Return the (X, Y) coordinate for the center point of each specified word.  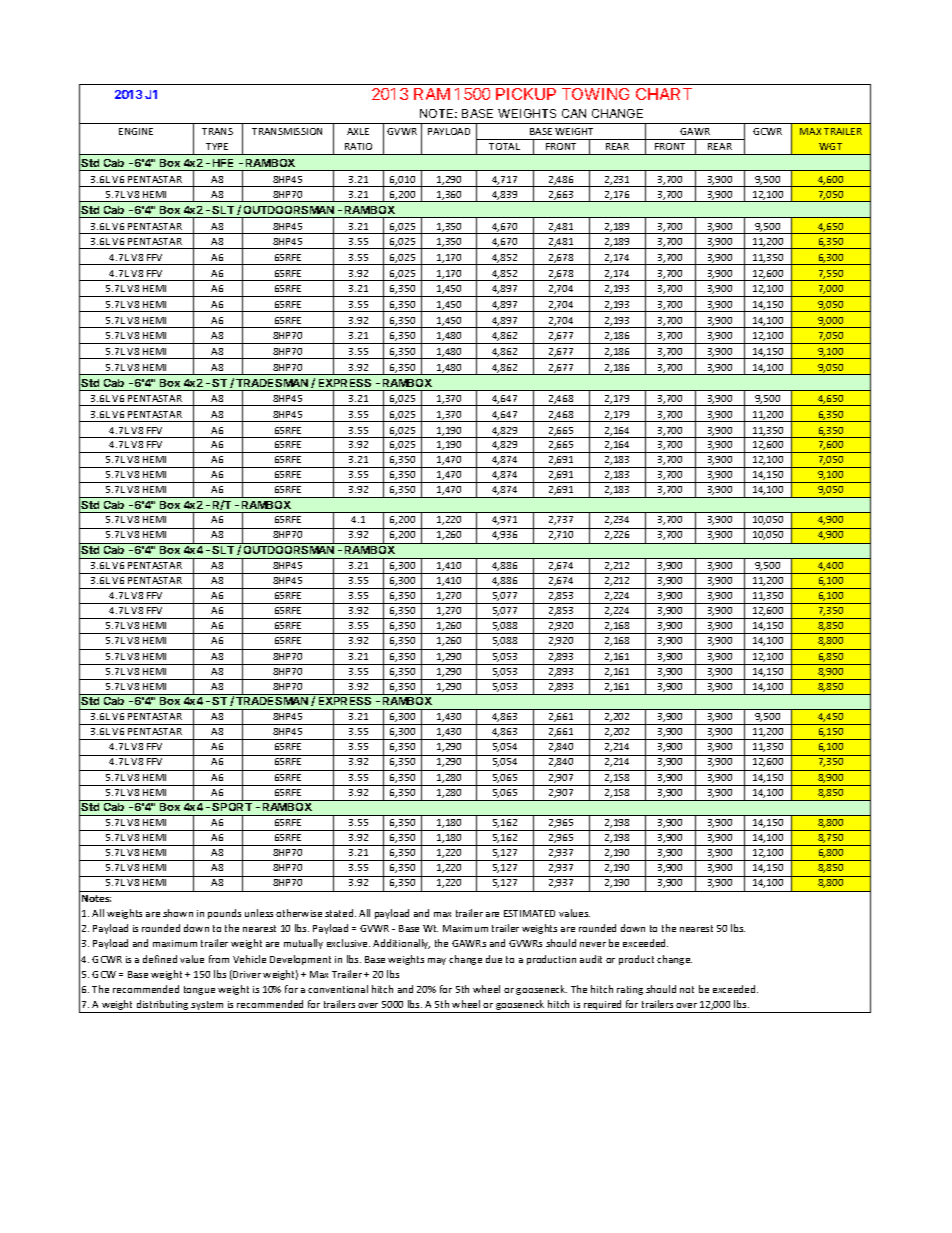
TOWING (595, 94)
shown (178, 913)
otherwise (299, 913)
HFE (223, 163)
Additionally (401, 944)
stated (340, 913)
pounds (224, 914)
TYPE (217, 146)
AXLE (358, 131)
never (593, 944)
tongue (199, 990)
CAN (574, 113)
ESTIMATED (529, 913)
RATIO (358, 146)
